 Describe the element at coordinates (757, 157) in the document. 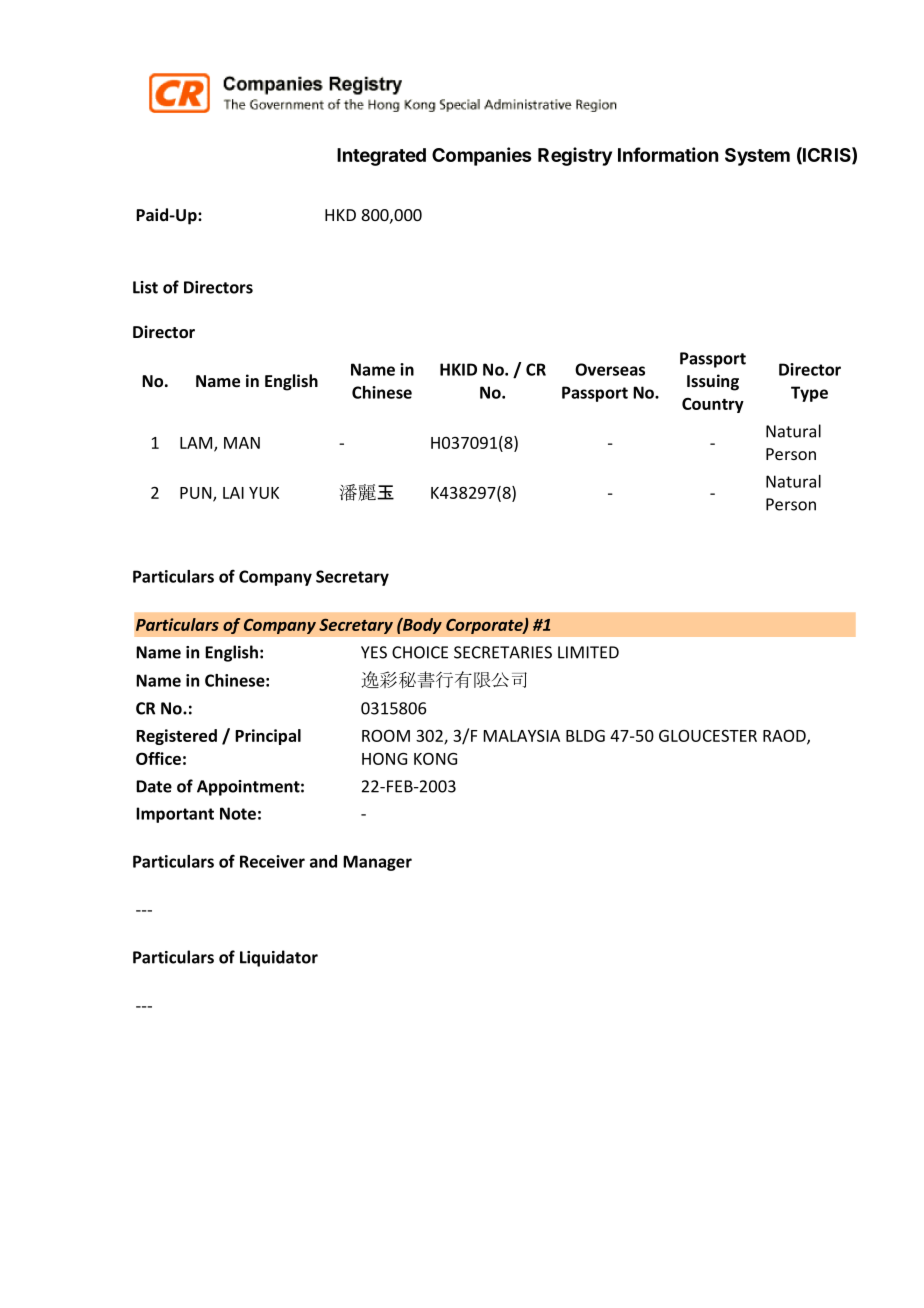

I see `System` at that location.
